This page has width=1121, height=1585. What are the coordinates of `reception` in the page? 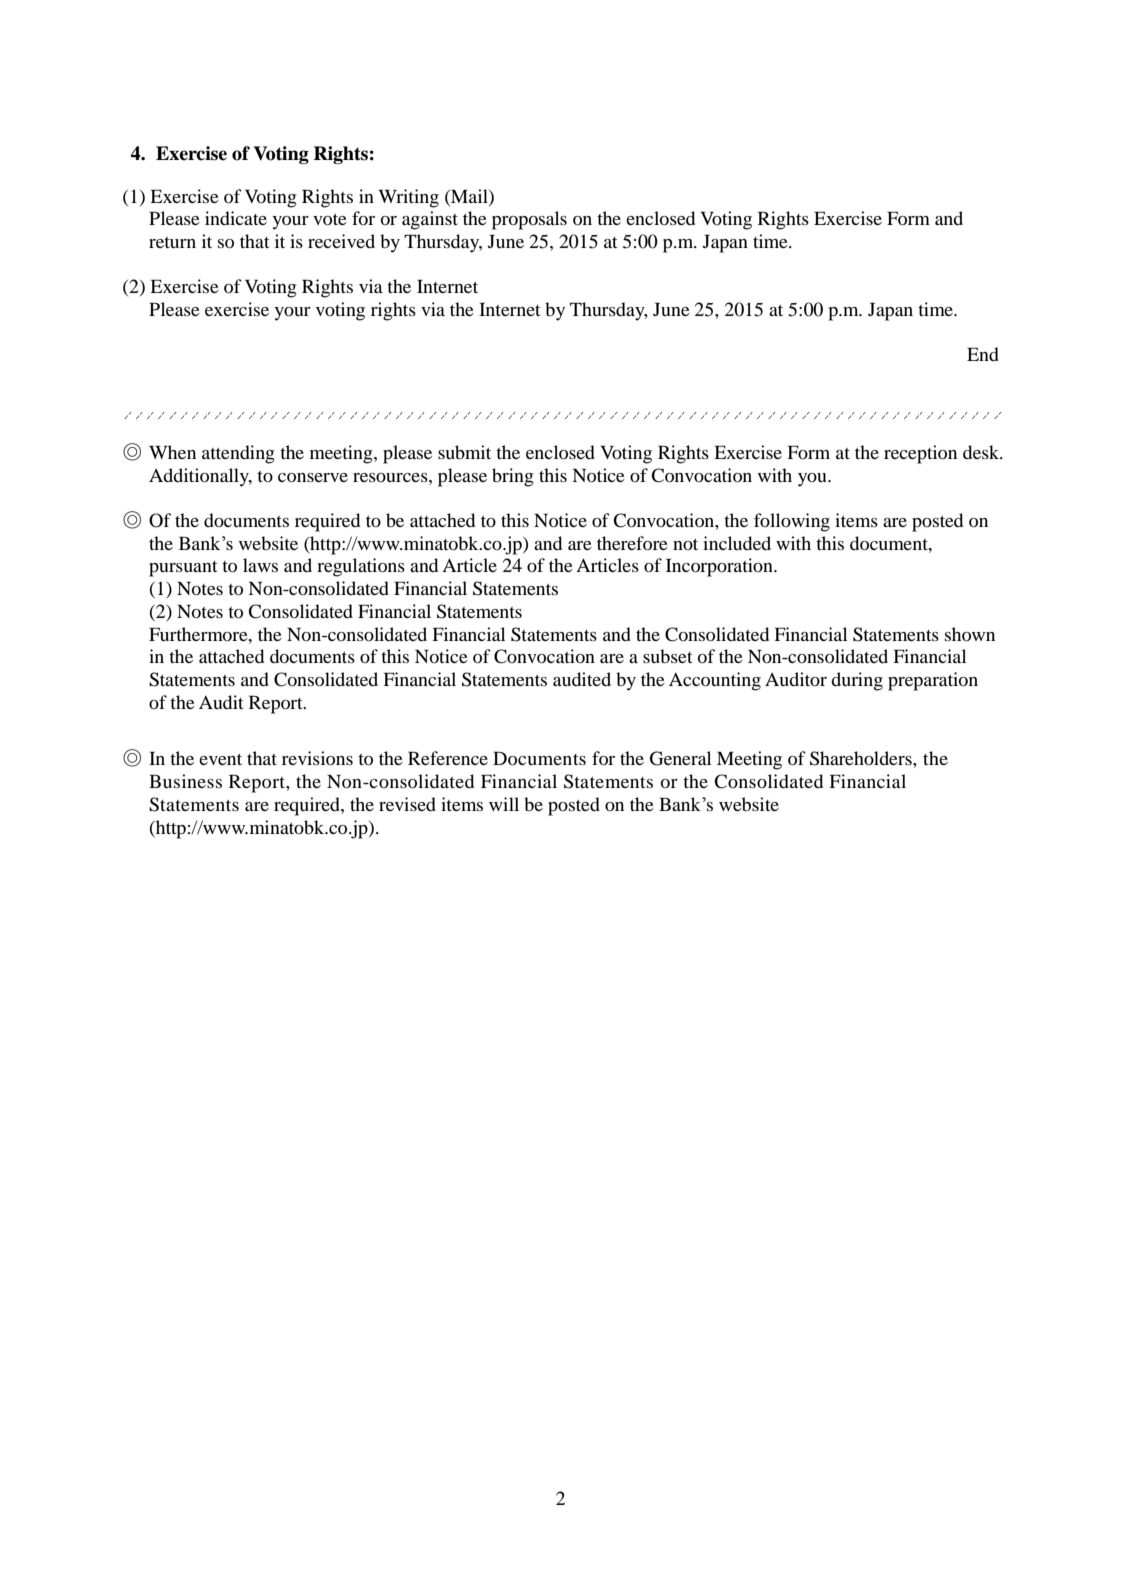 It's located at (920, 454).
